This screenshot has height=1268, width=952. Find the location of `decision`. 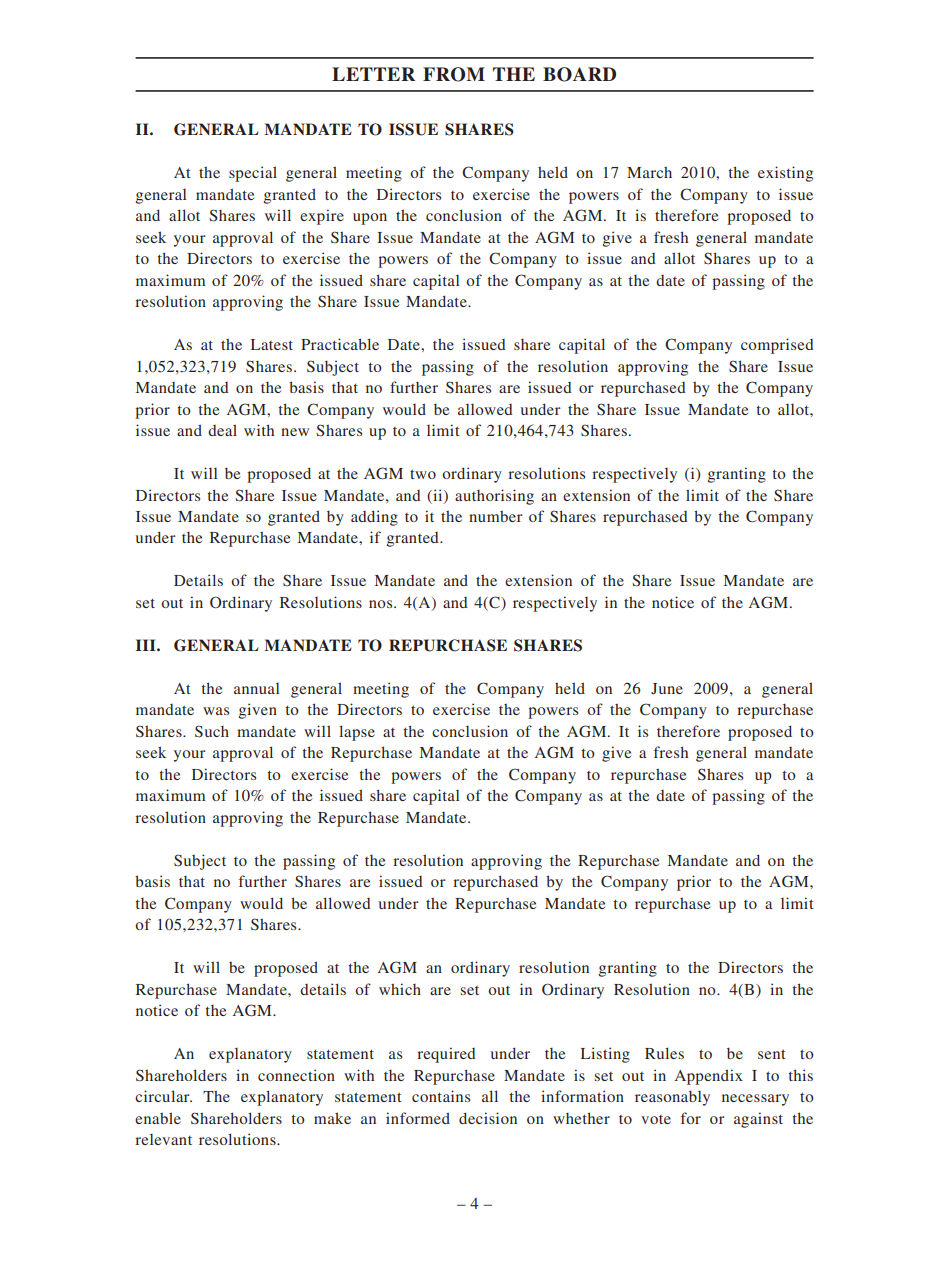

decision is located at coordinates (488, 1118).
